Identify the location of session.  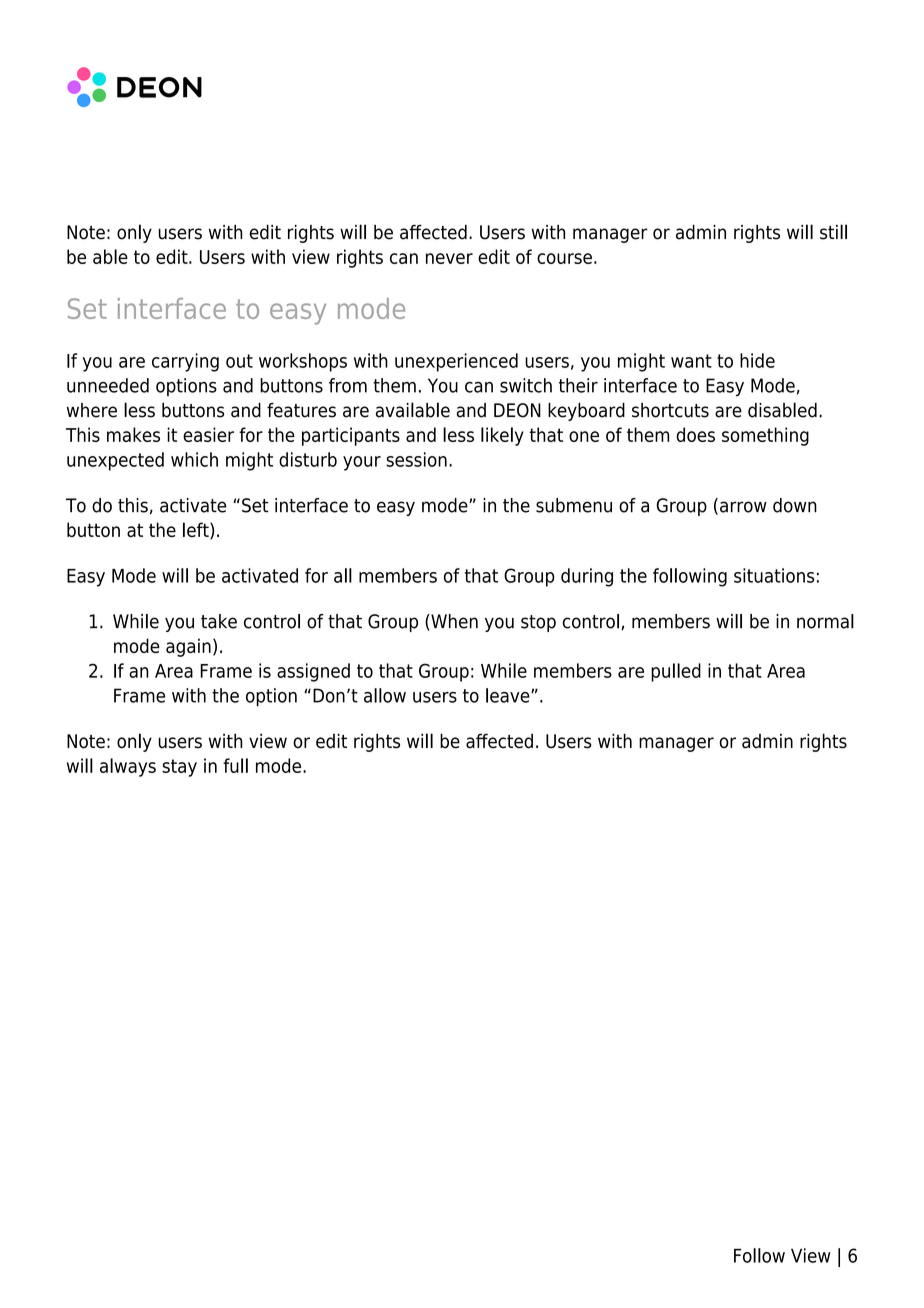
(416, 459).
